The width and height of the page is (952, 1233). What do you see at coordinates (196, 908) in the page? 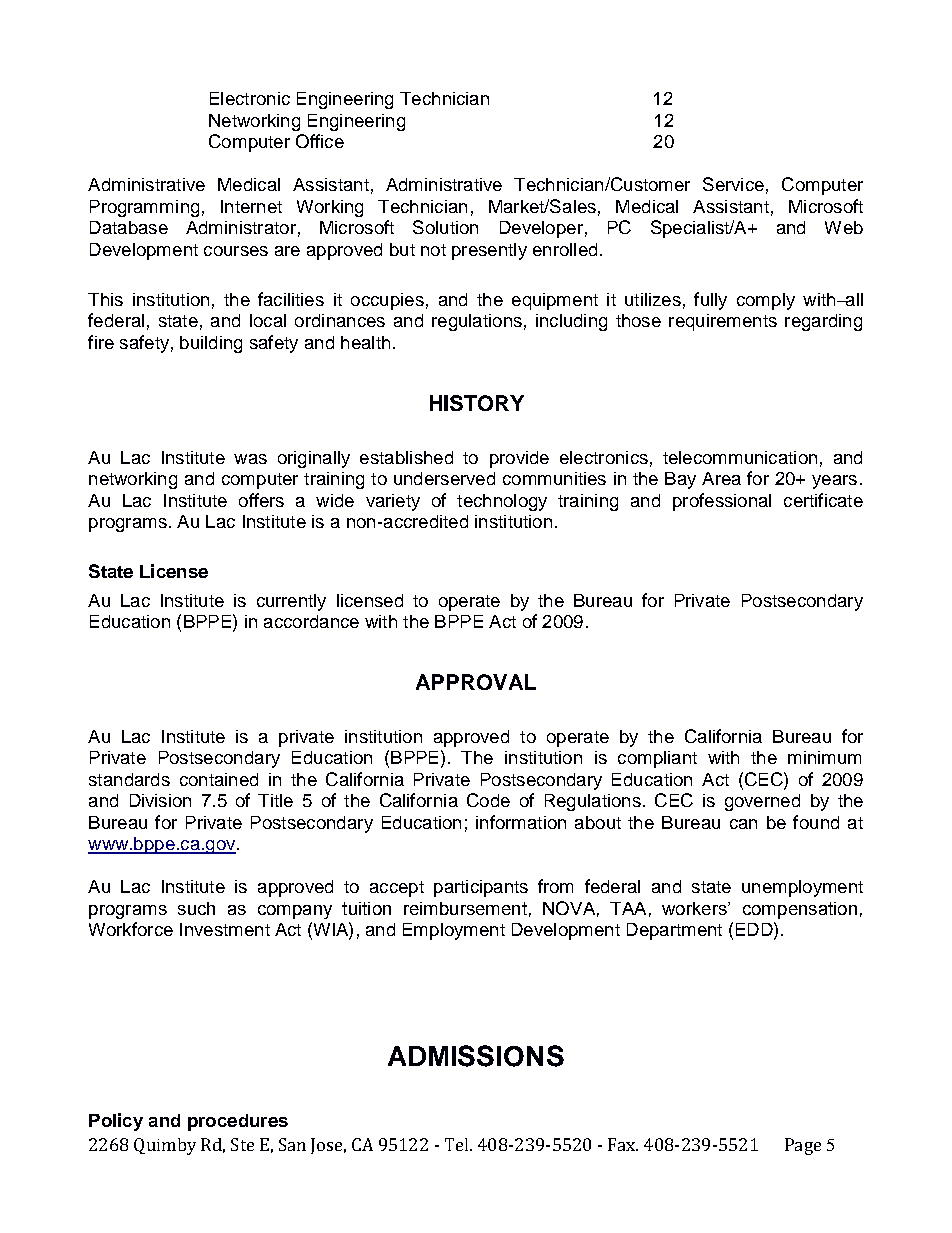
I see `such` at bounding box center [196, 908].
